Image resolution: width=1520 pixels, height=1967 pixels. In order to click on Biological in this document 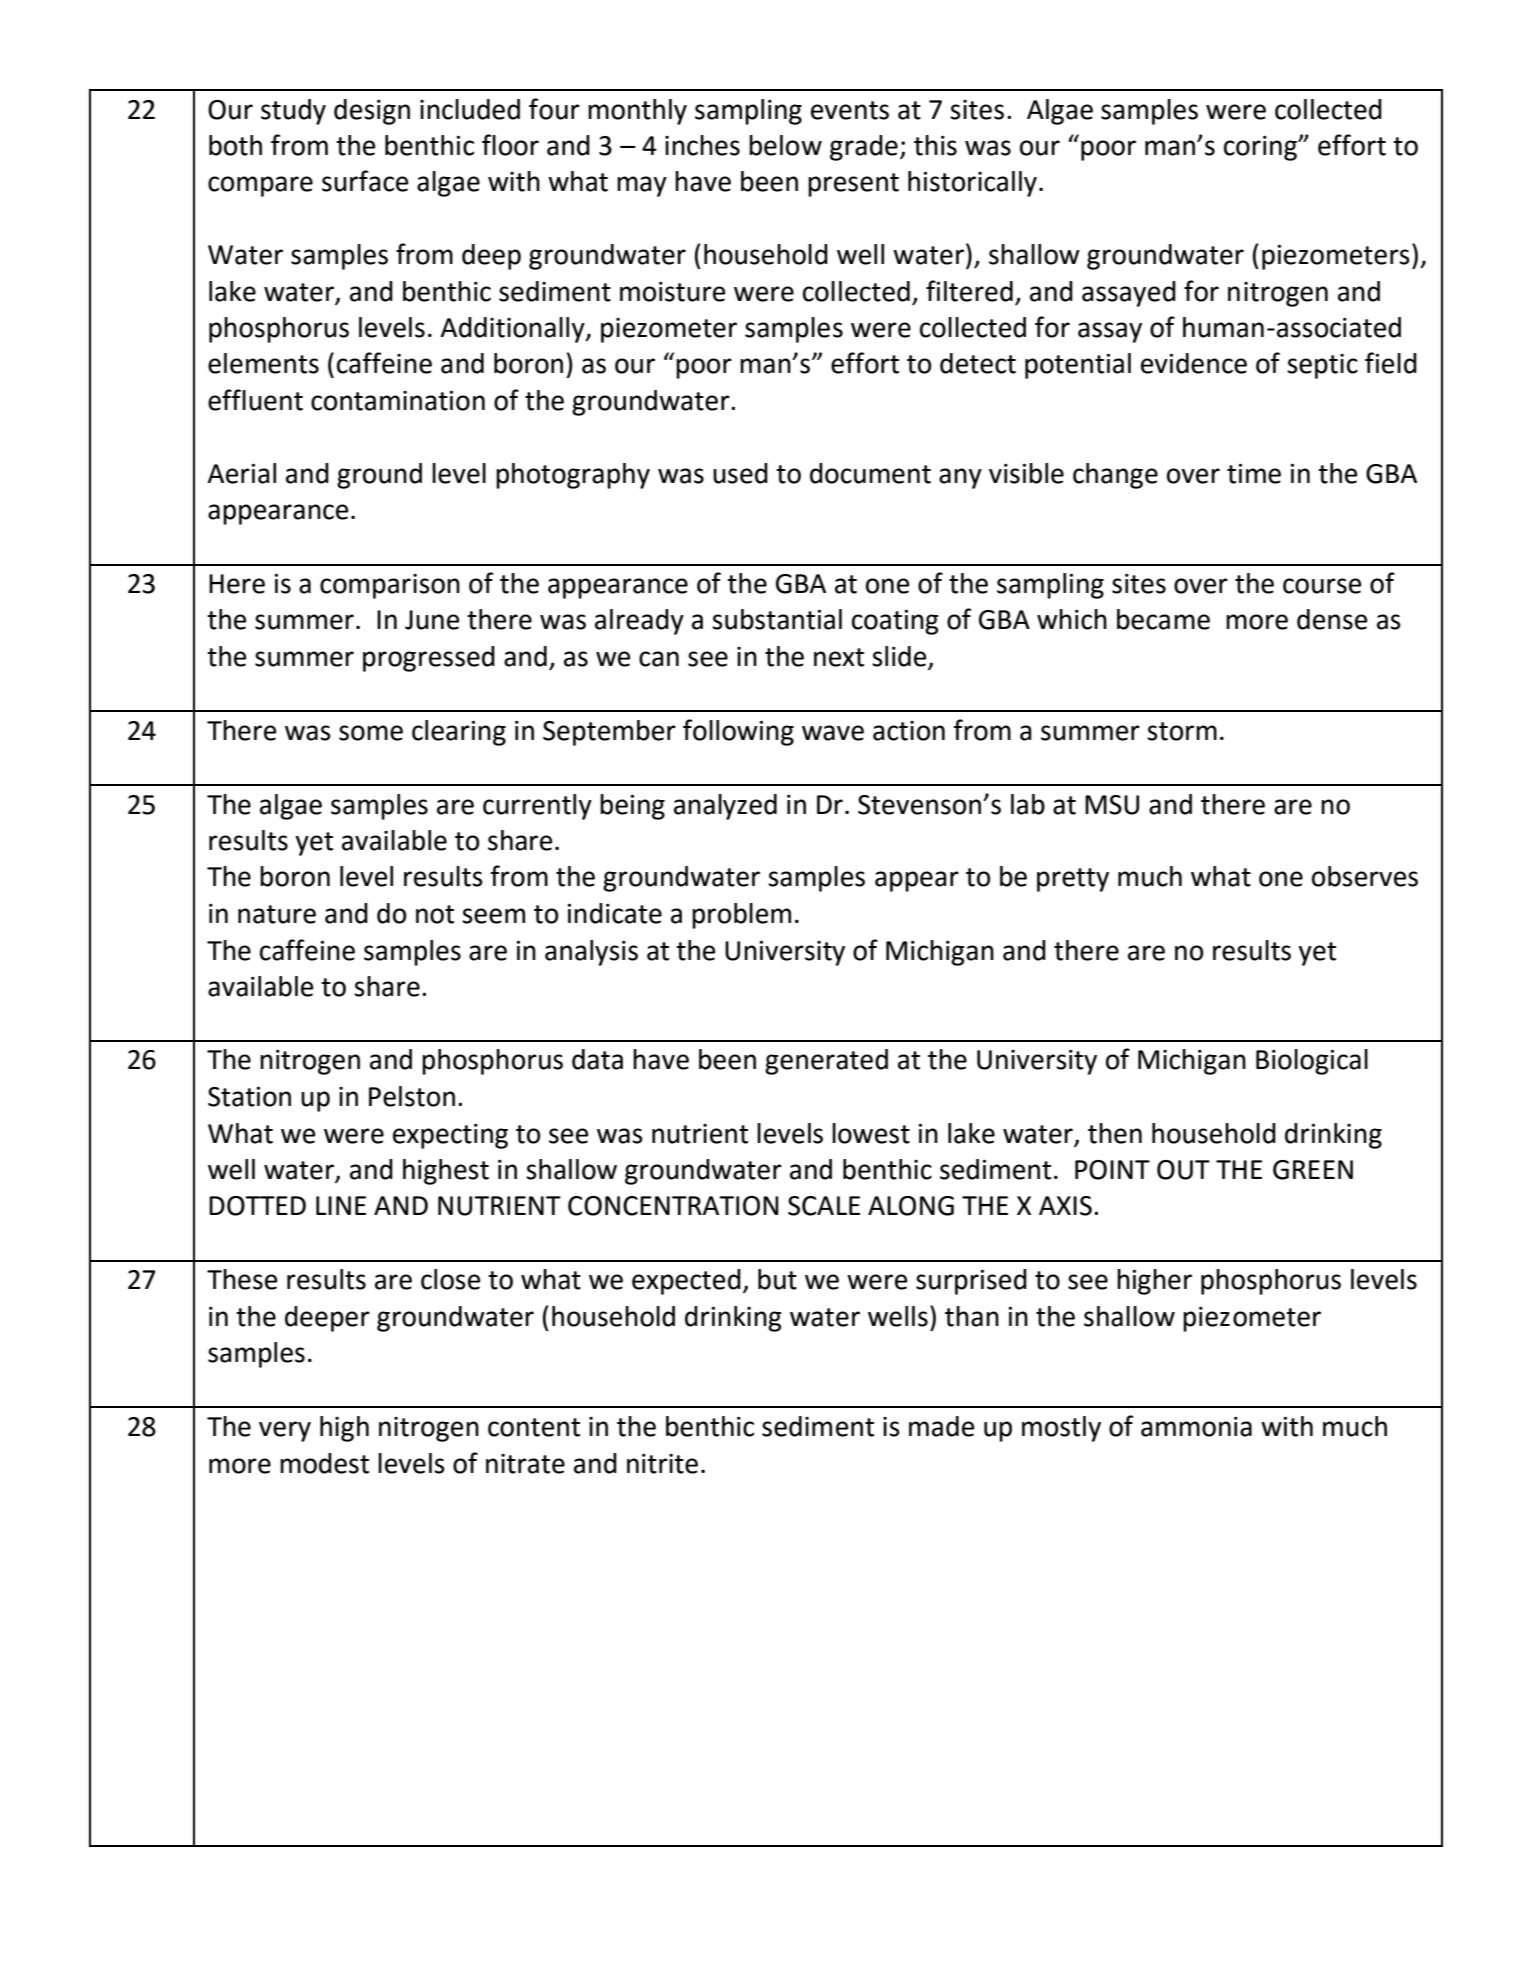, I will do `click(1312, 1062)`.
